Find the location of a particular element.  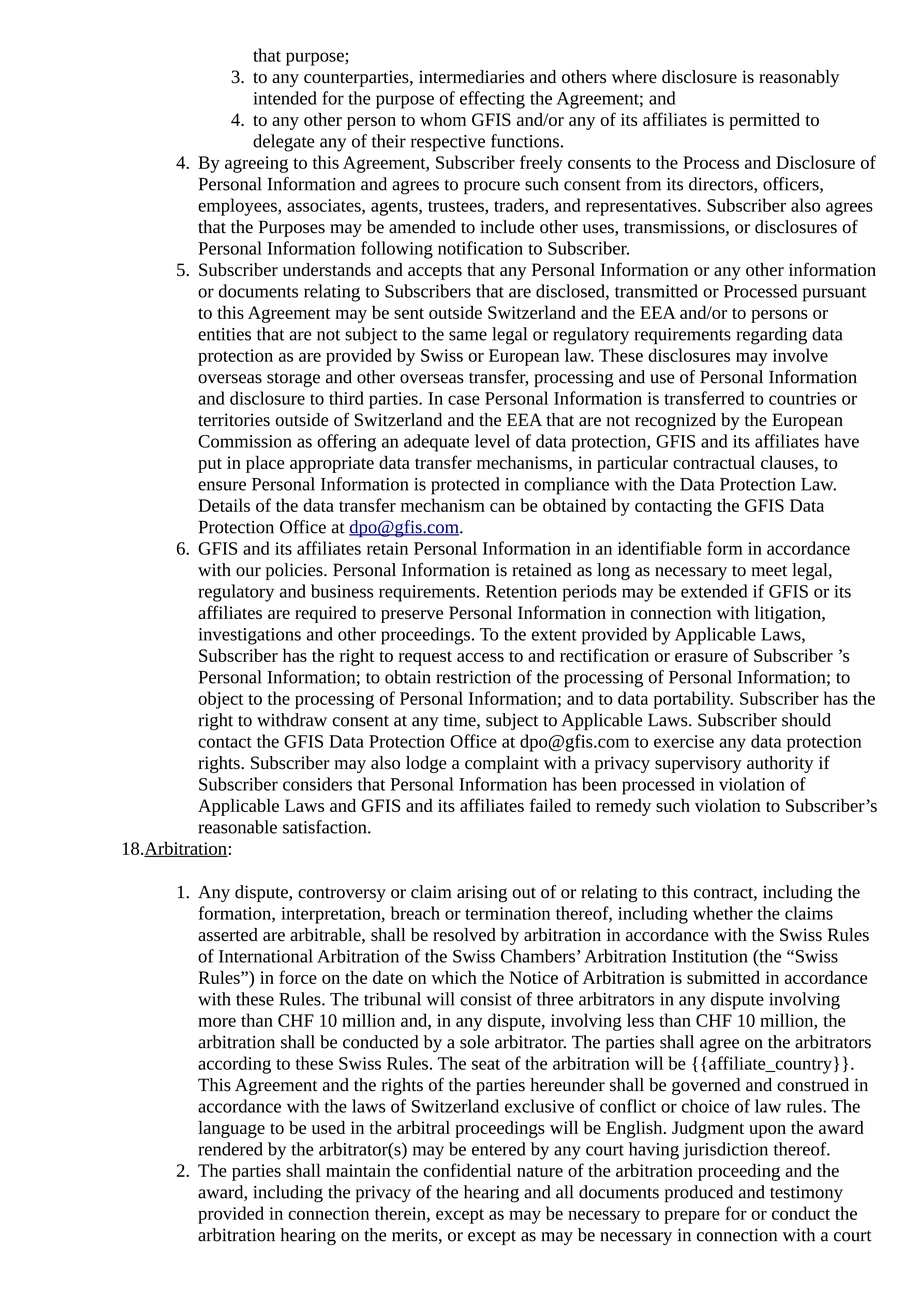

intended is located at coordinates (285, 98).
